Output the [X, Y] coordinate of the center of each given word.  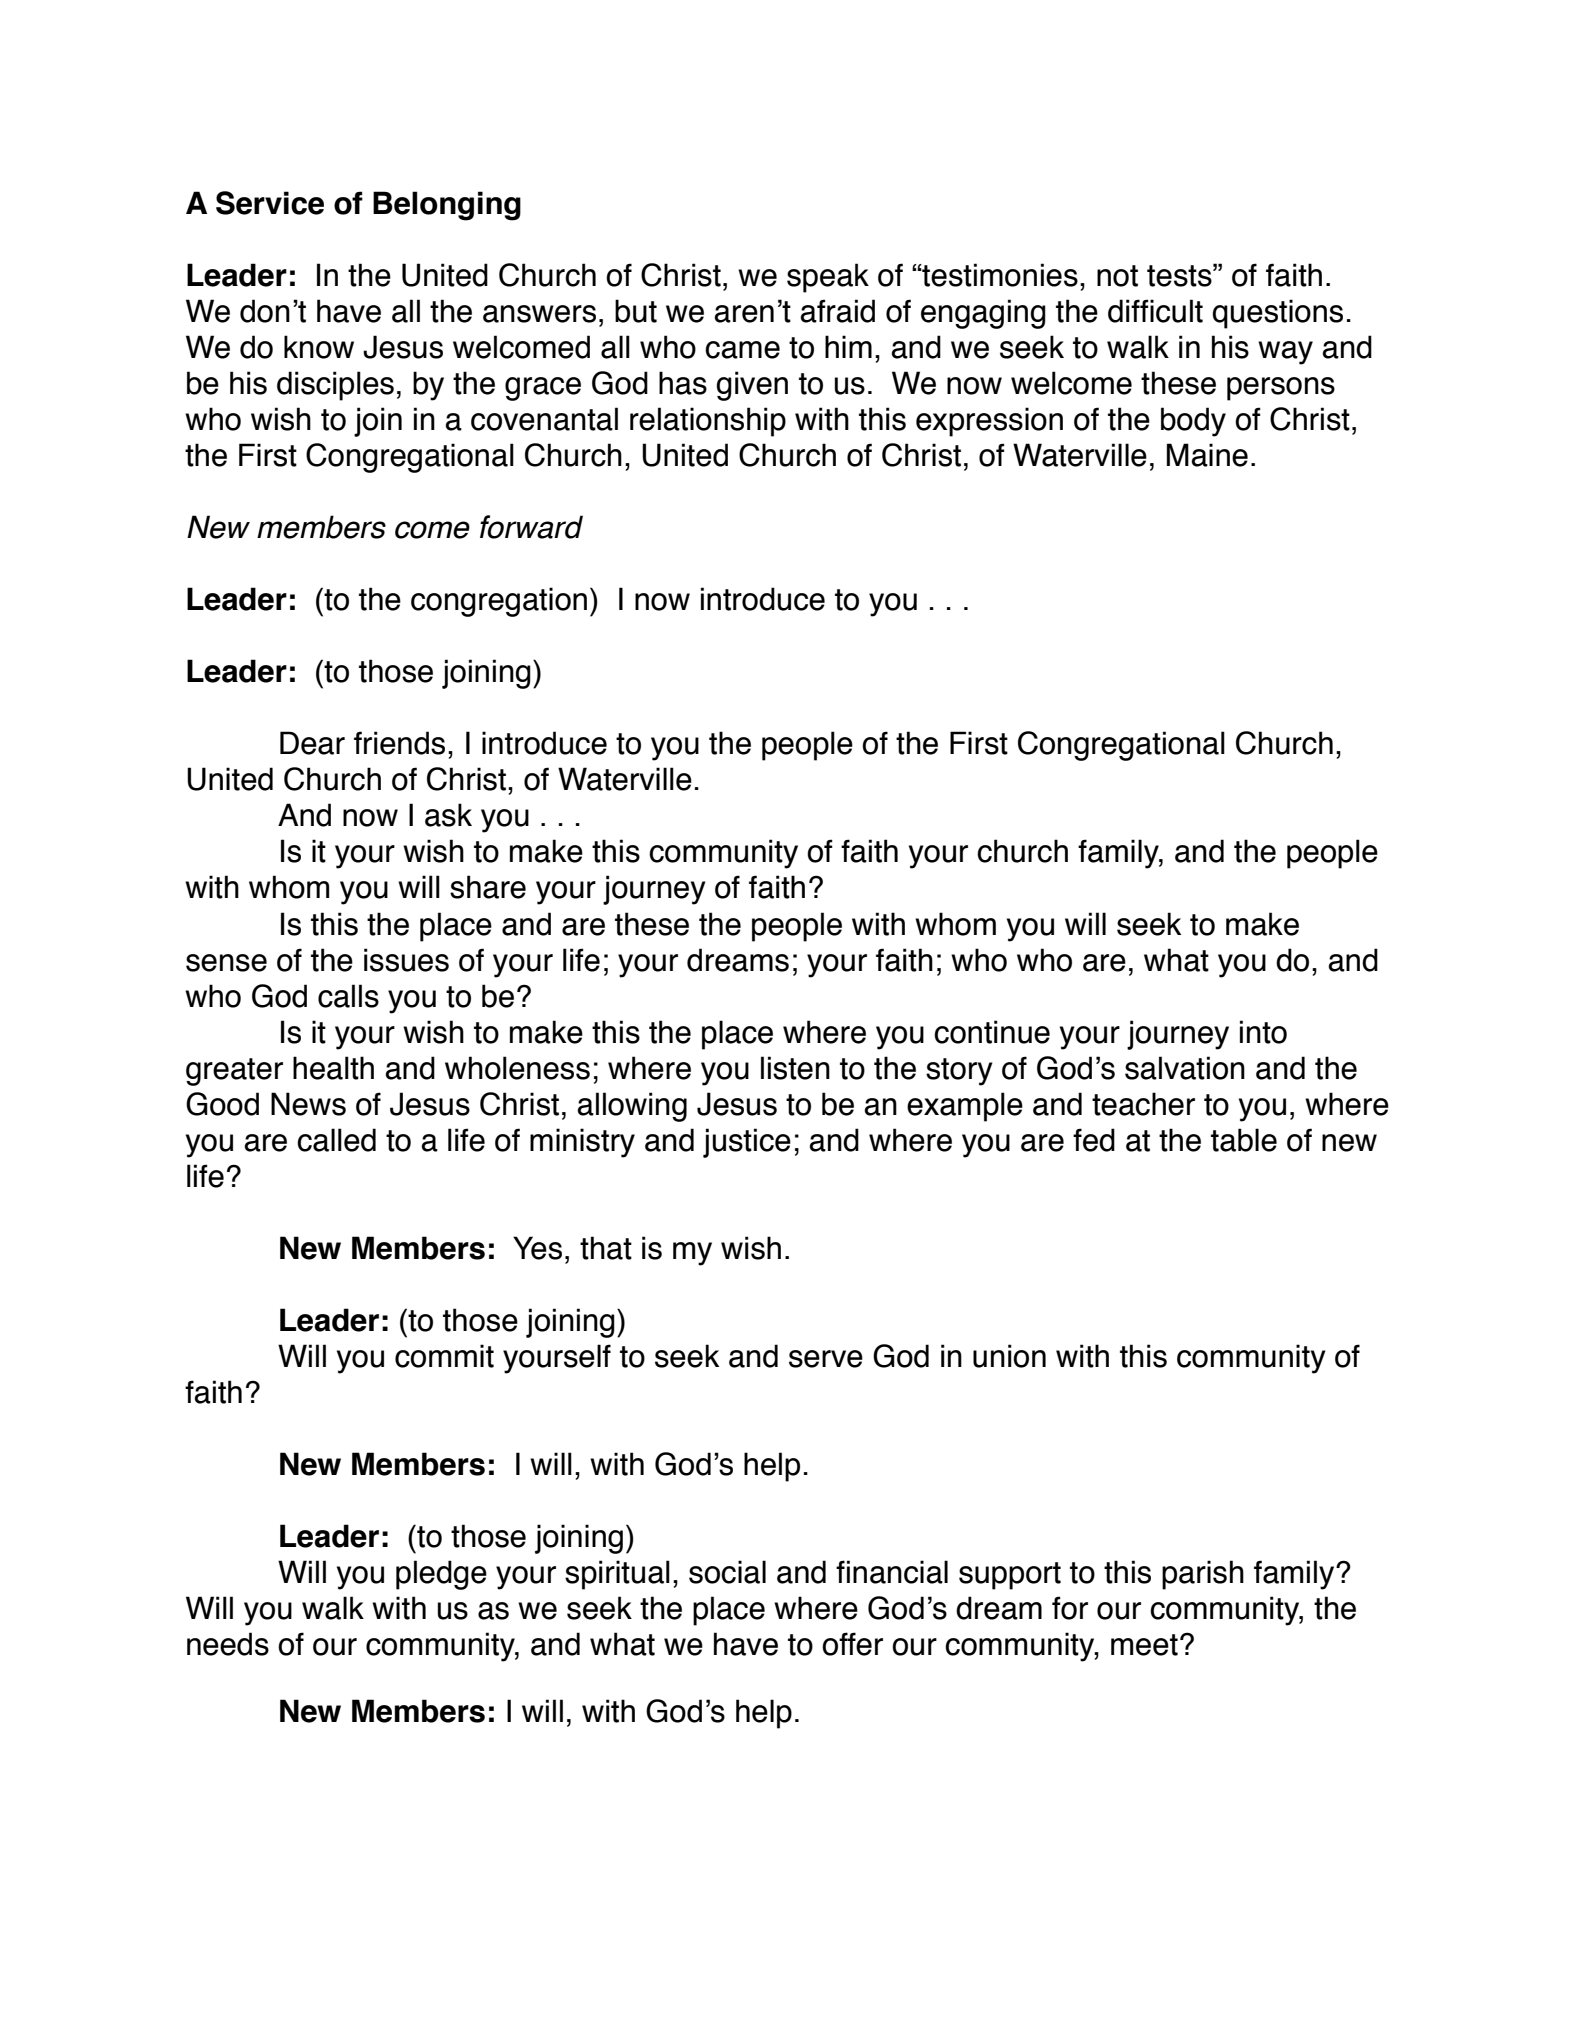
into [1263, 1032]
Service [270, 203]
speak [828, 278]
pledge [441, 1575]
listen [795, 1068]
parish [1203, 1575]
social [727, 1572]
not [1117, 276]
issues [406, 960]
